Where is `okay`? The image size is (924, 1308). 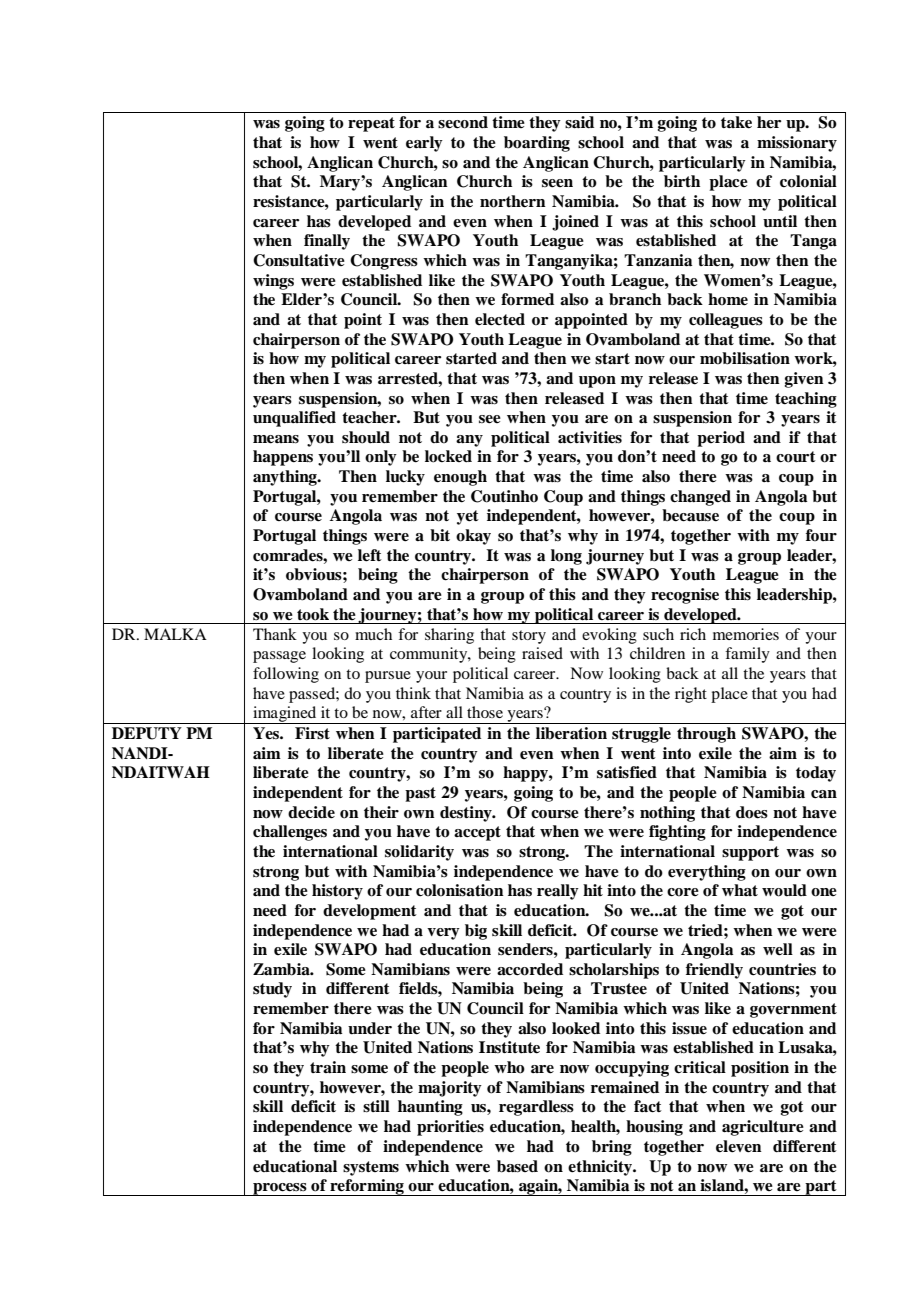
okay is located at coordinates (473, 537).
